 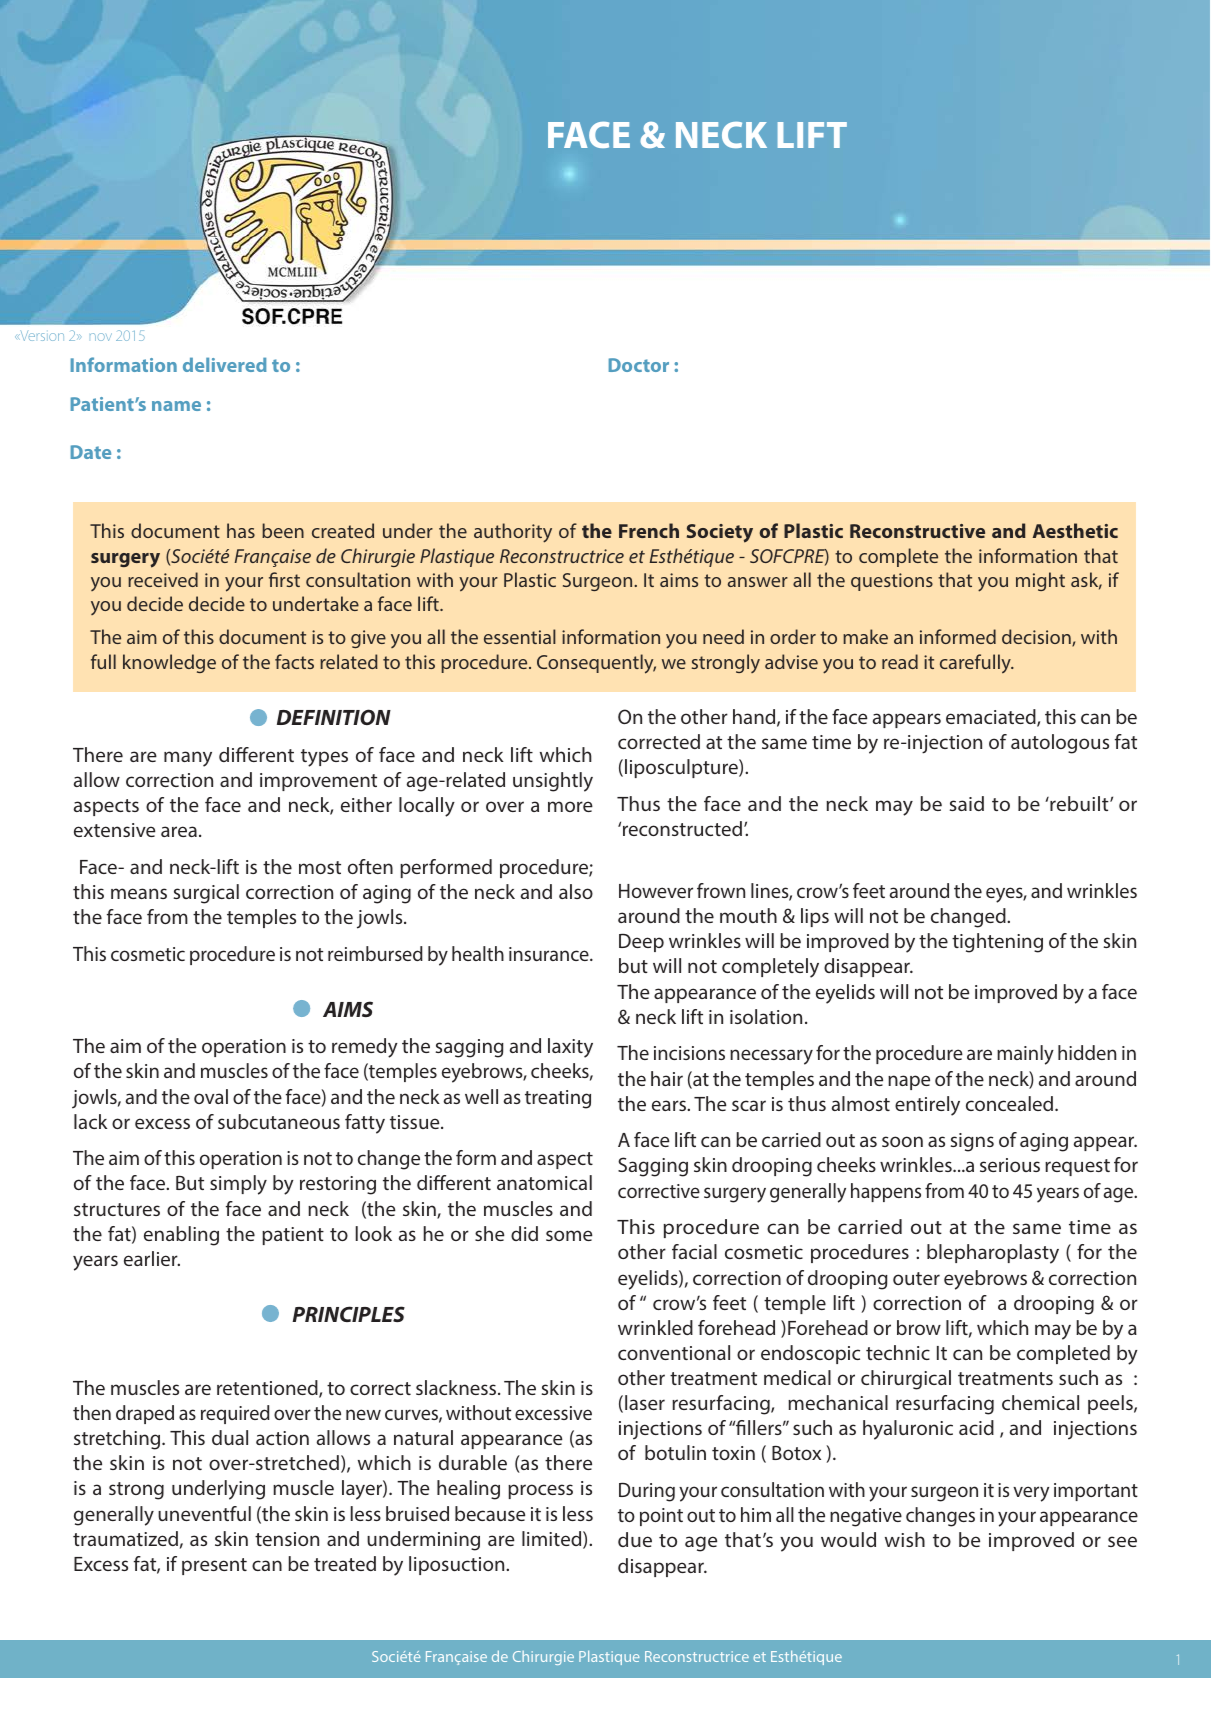 I want to click on due, so click(x=635, y=1539).
